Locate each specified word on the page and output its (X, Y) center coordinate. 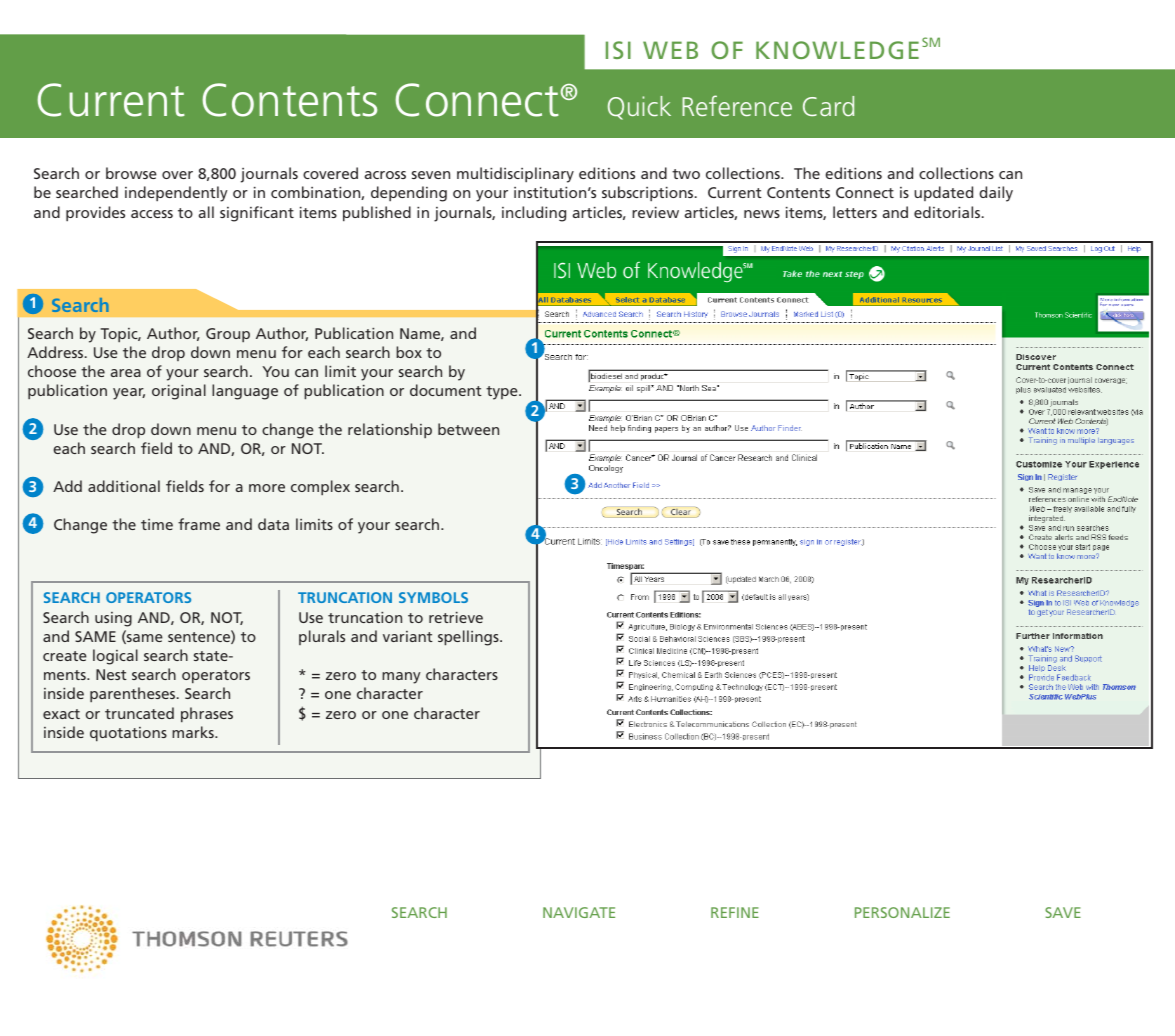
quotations (128, 734)
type (503, 393)
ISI (618, 50)
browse (131, 173)
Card (828, 106)
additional (124, 486)
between (468, 429)
